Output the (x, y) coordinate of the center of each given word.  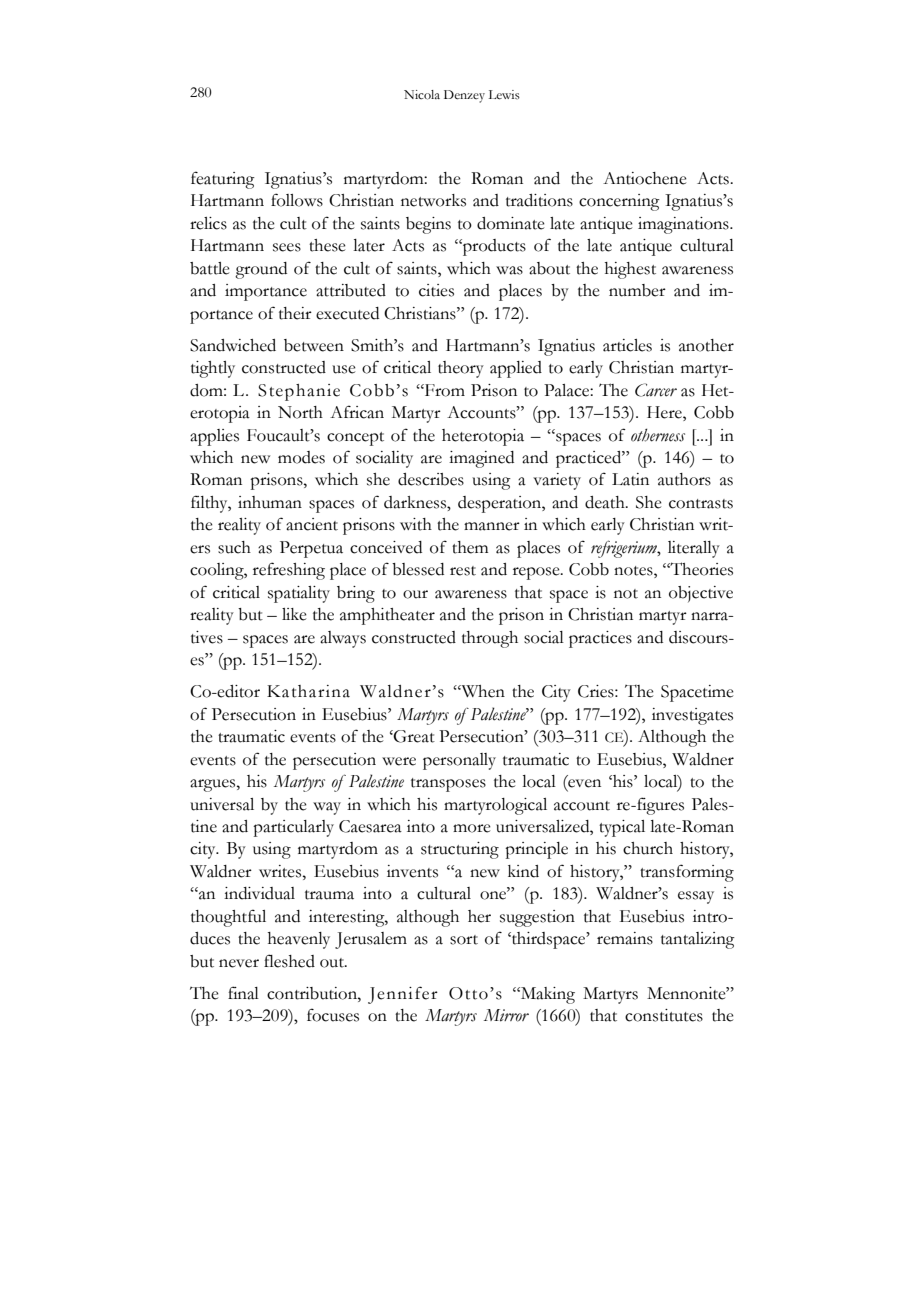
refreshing (289, 571)
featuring (223, 180)
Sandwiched (233, 345)
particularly (293, 828)
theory (461, 369)
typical (622, 828)
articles (627, 345)
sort (464, 940)
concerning (619, 202)
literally (694, 549)
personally (459, 761)
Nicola (422, 95)
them (470, 547)
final (243, 993)
